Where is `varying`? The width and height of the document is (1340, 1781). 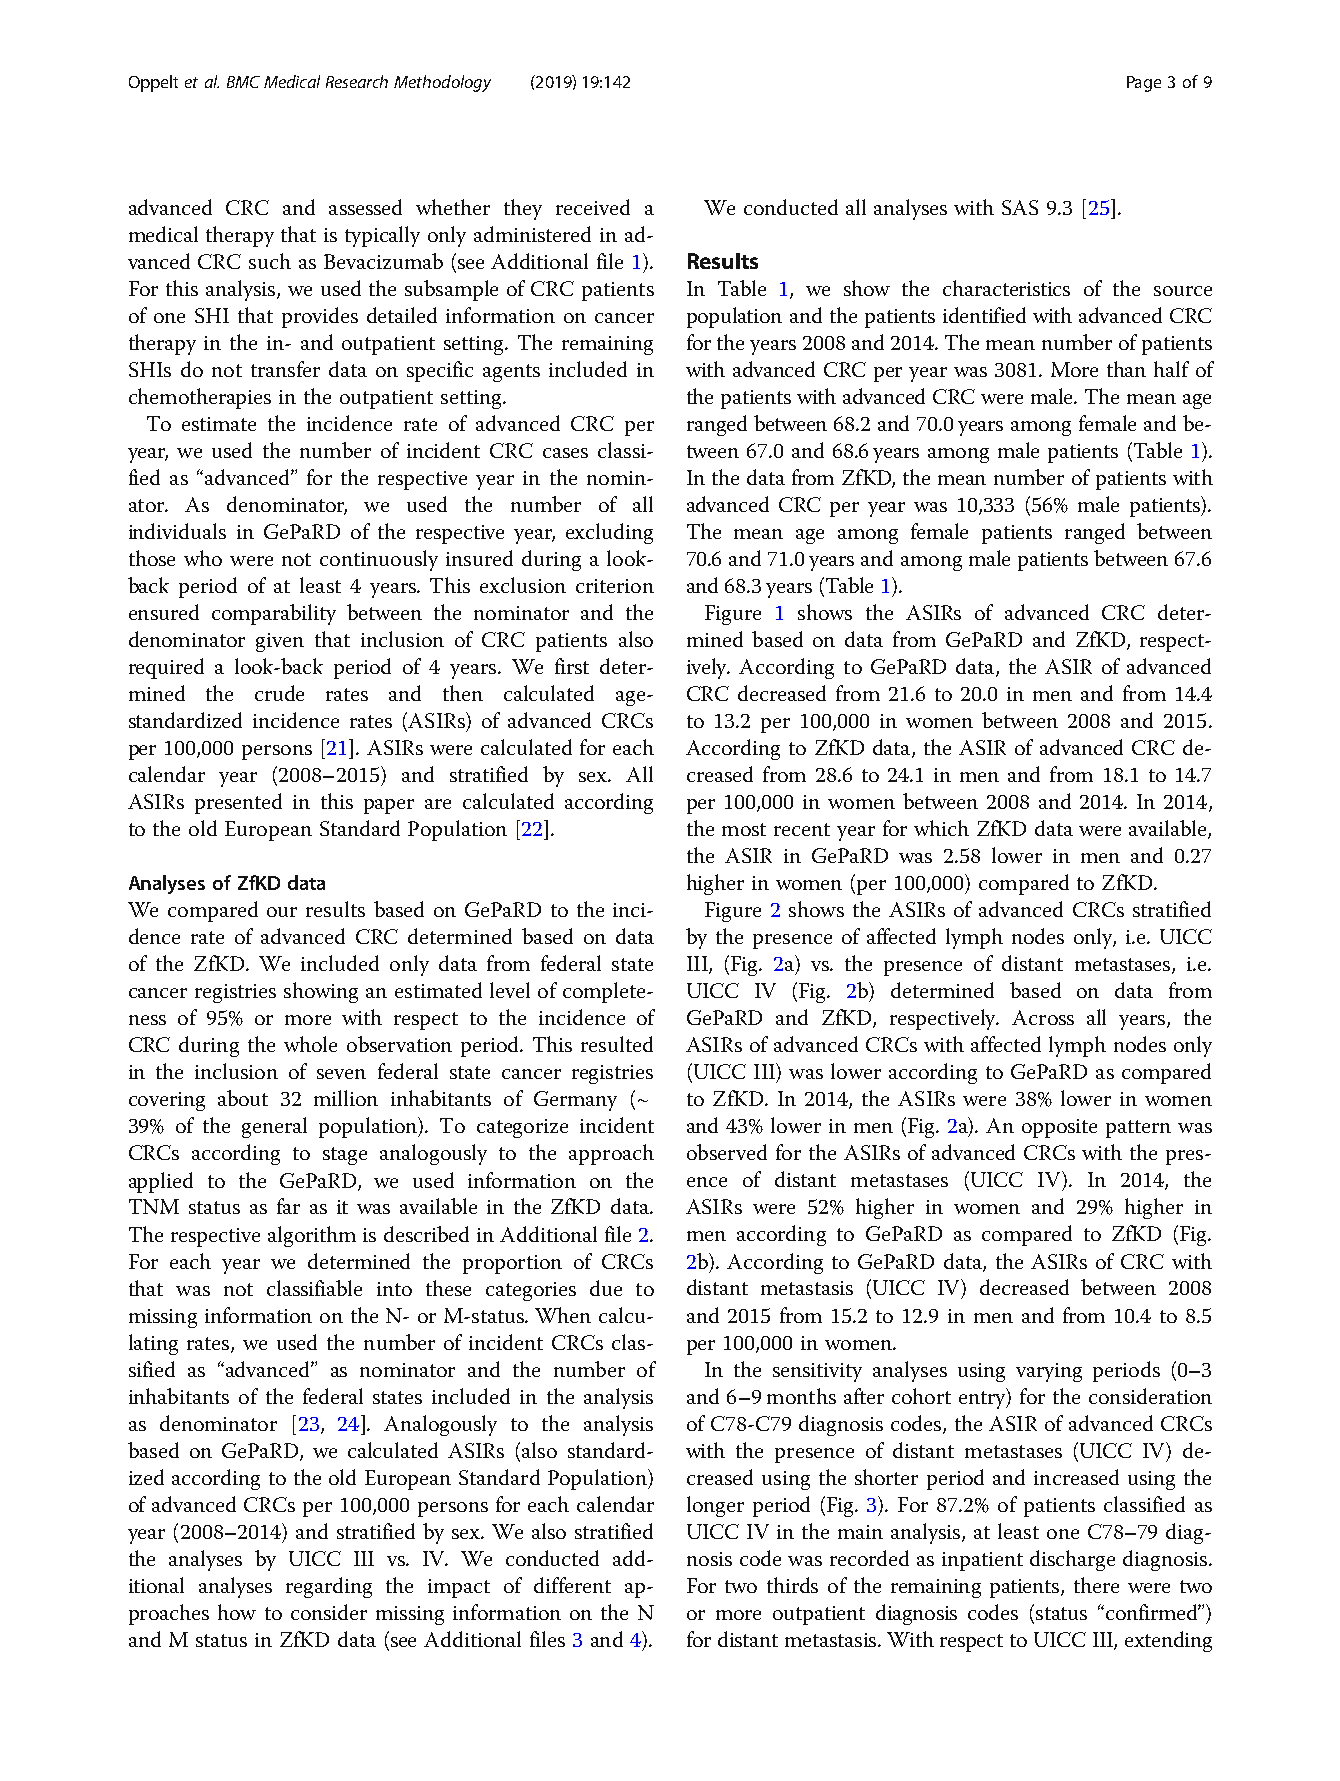
varying is located at coordinates (1049, 1372).
